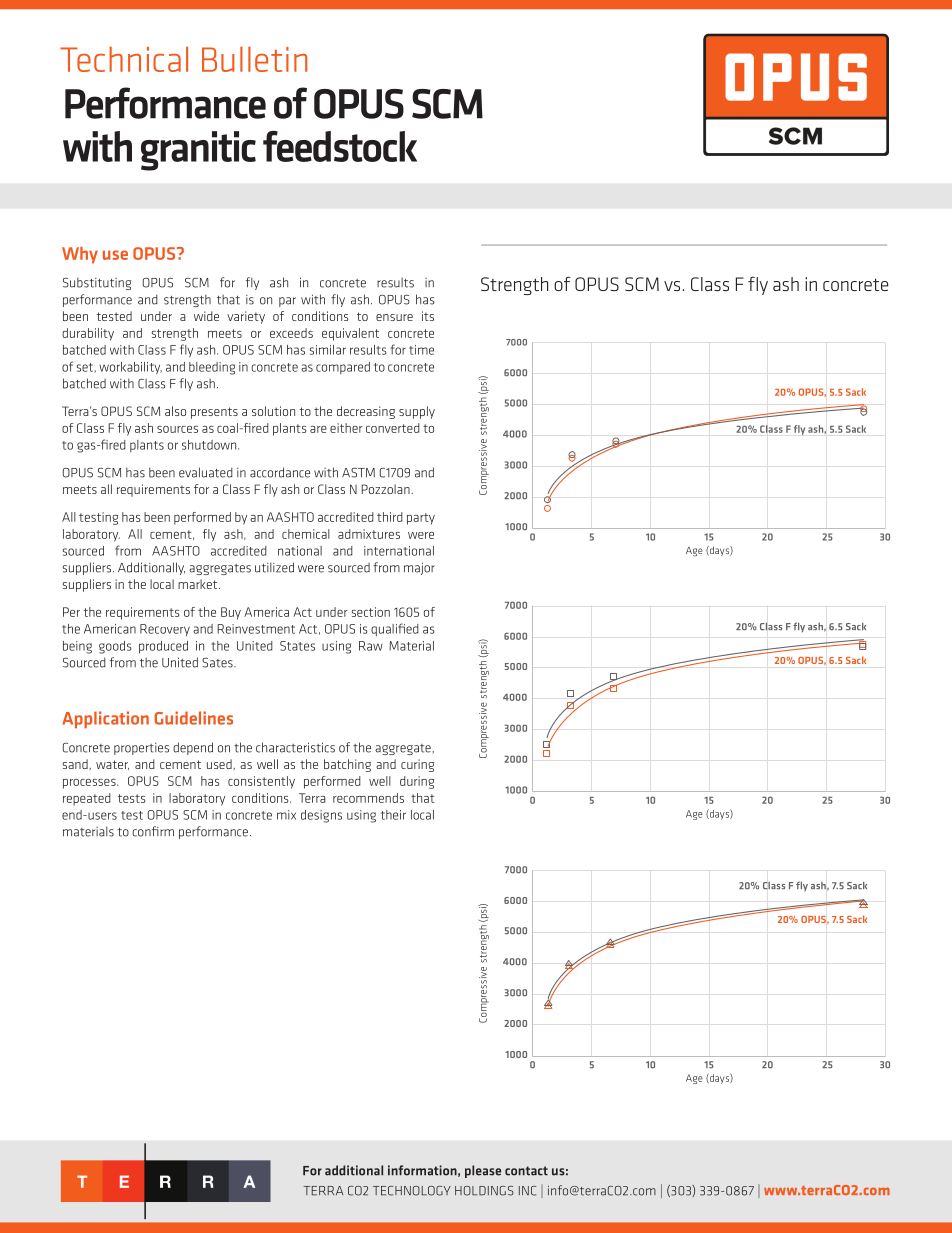 Image resolution: width=952 pixels, height=1233 pixels. What do you see at coordinates (153, 831) in the screenshot?
I see `confirm` at bounding box center [153, 831].
